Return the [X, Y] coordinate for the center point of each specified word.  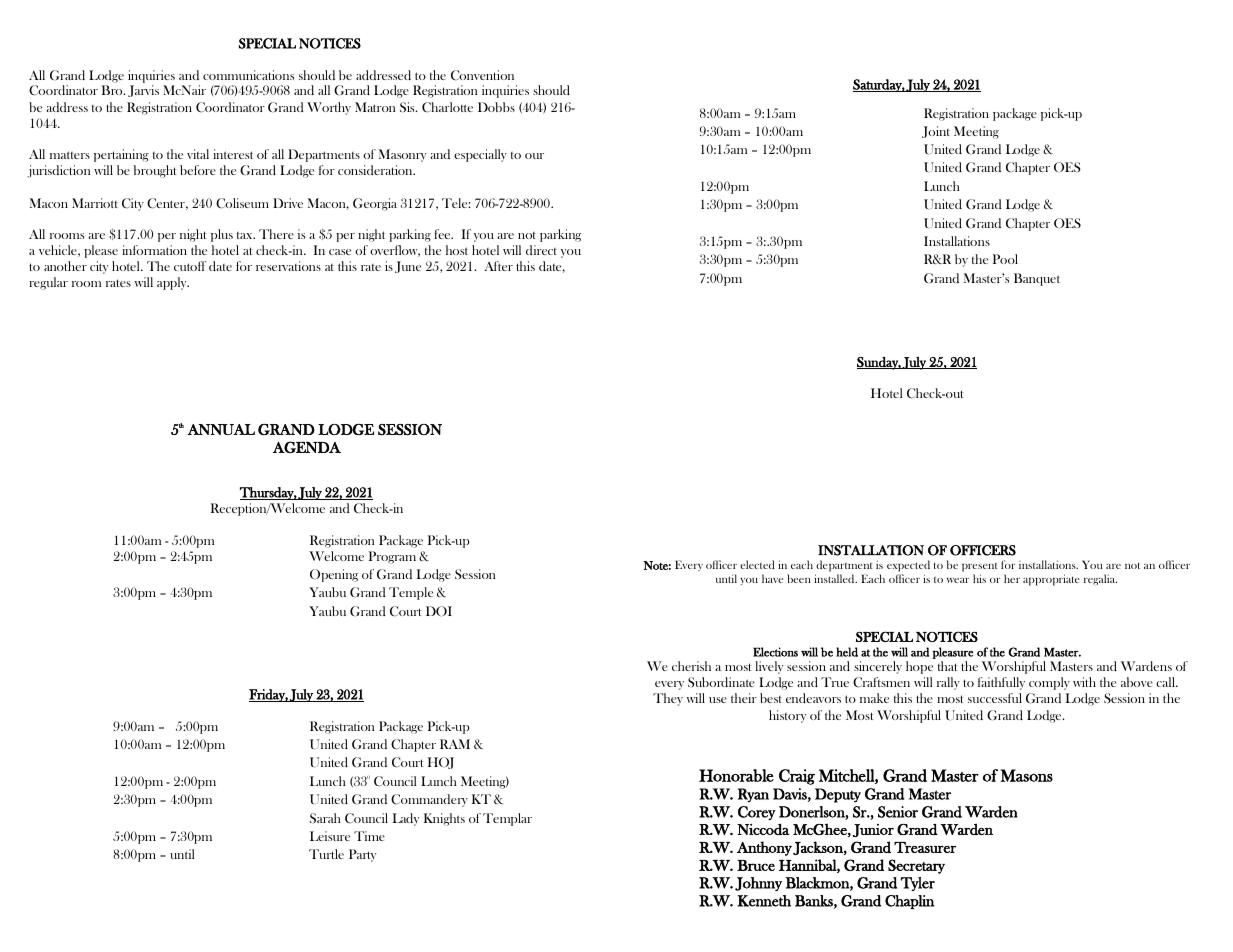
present [979, 567]
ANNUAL [221, 429]
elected [757, 564]
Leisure [330, 836]
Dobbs [496, 107]
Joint [936, 132]
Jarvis [143, 91]
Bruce [756, 865]
